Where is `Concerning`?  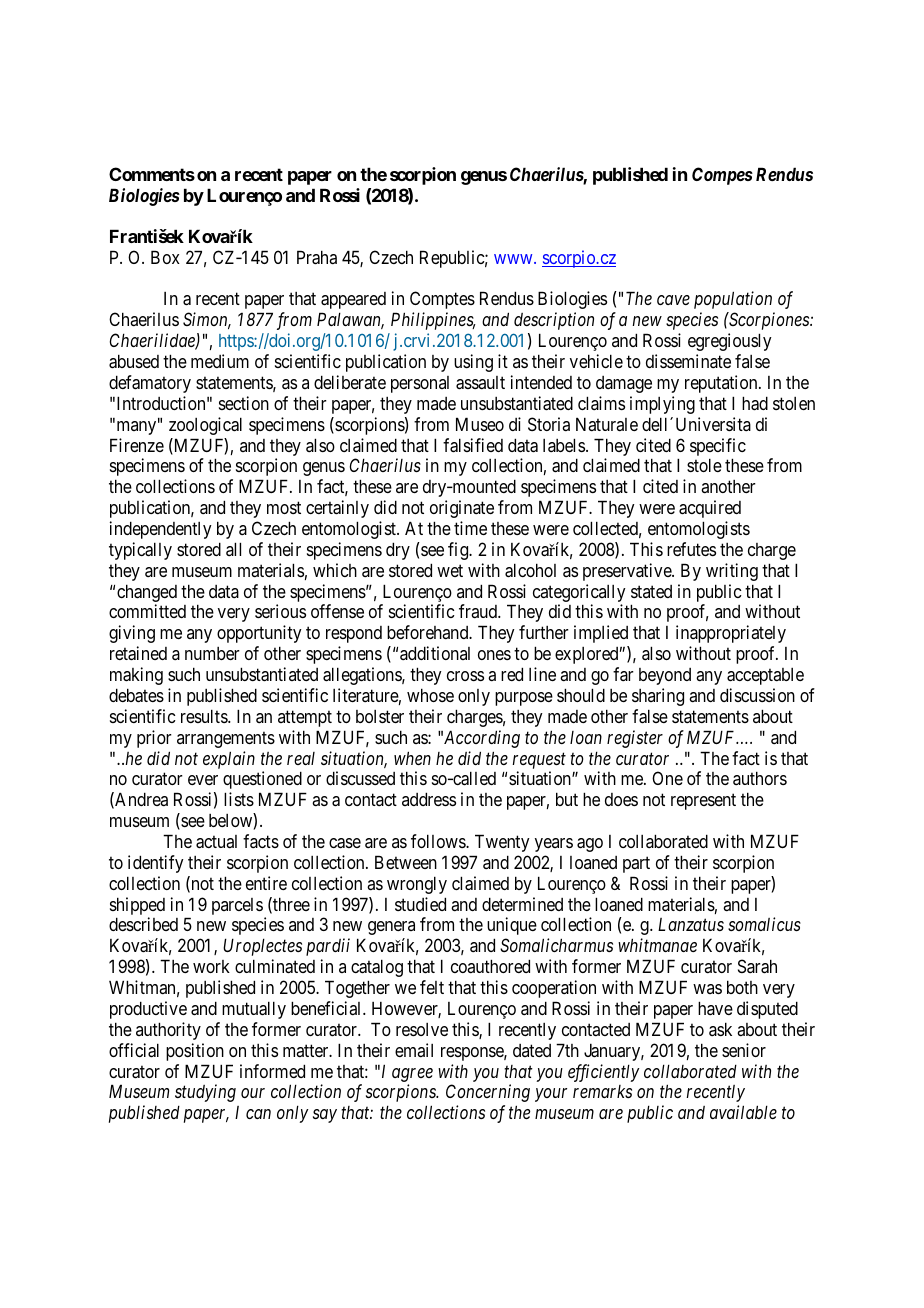 Concerning is located at coordinates (488, 1093).
